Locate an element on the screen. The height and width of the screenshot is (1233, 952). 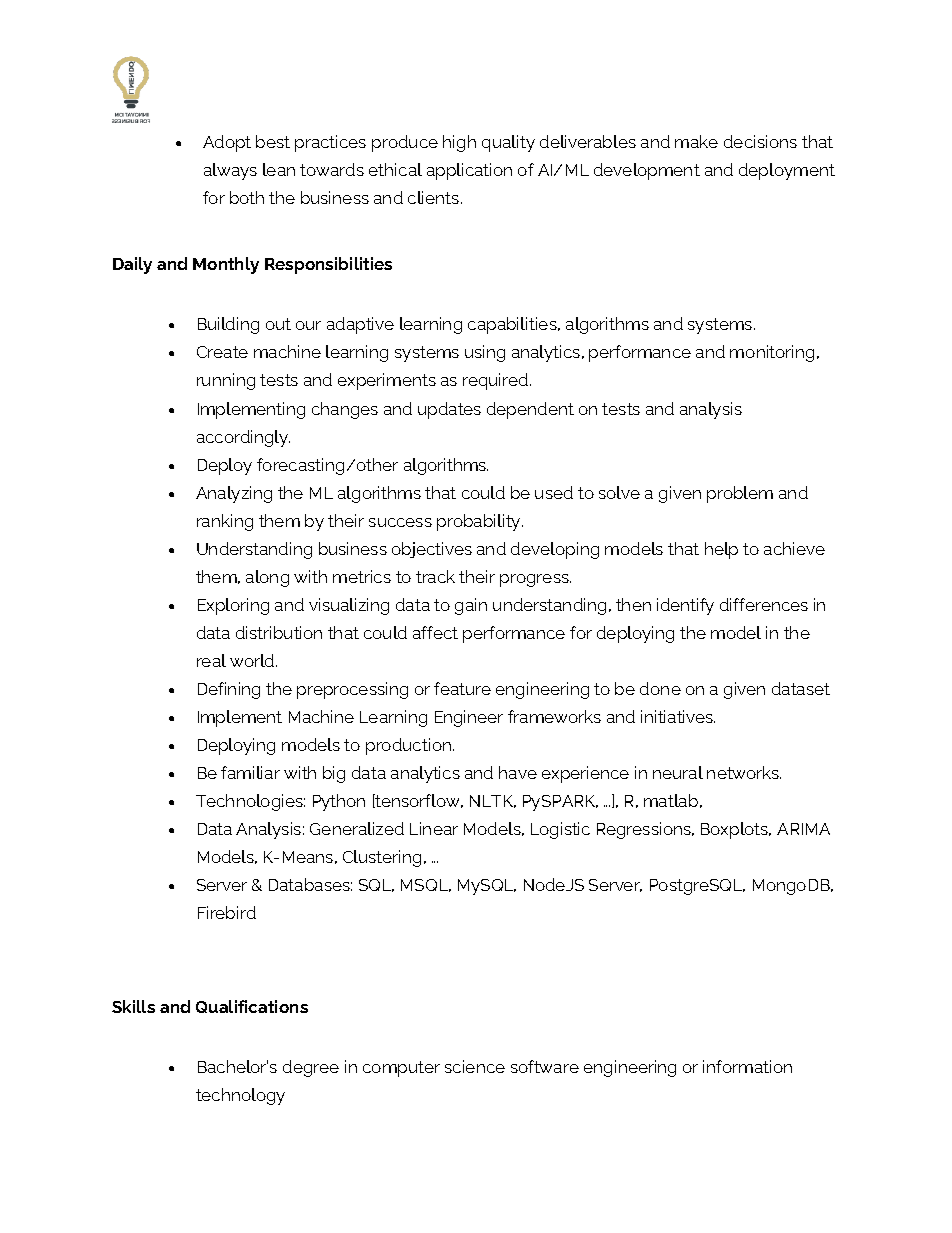
identify is located at coordinates (685, 606).
